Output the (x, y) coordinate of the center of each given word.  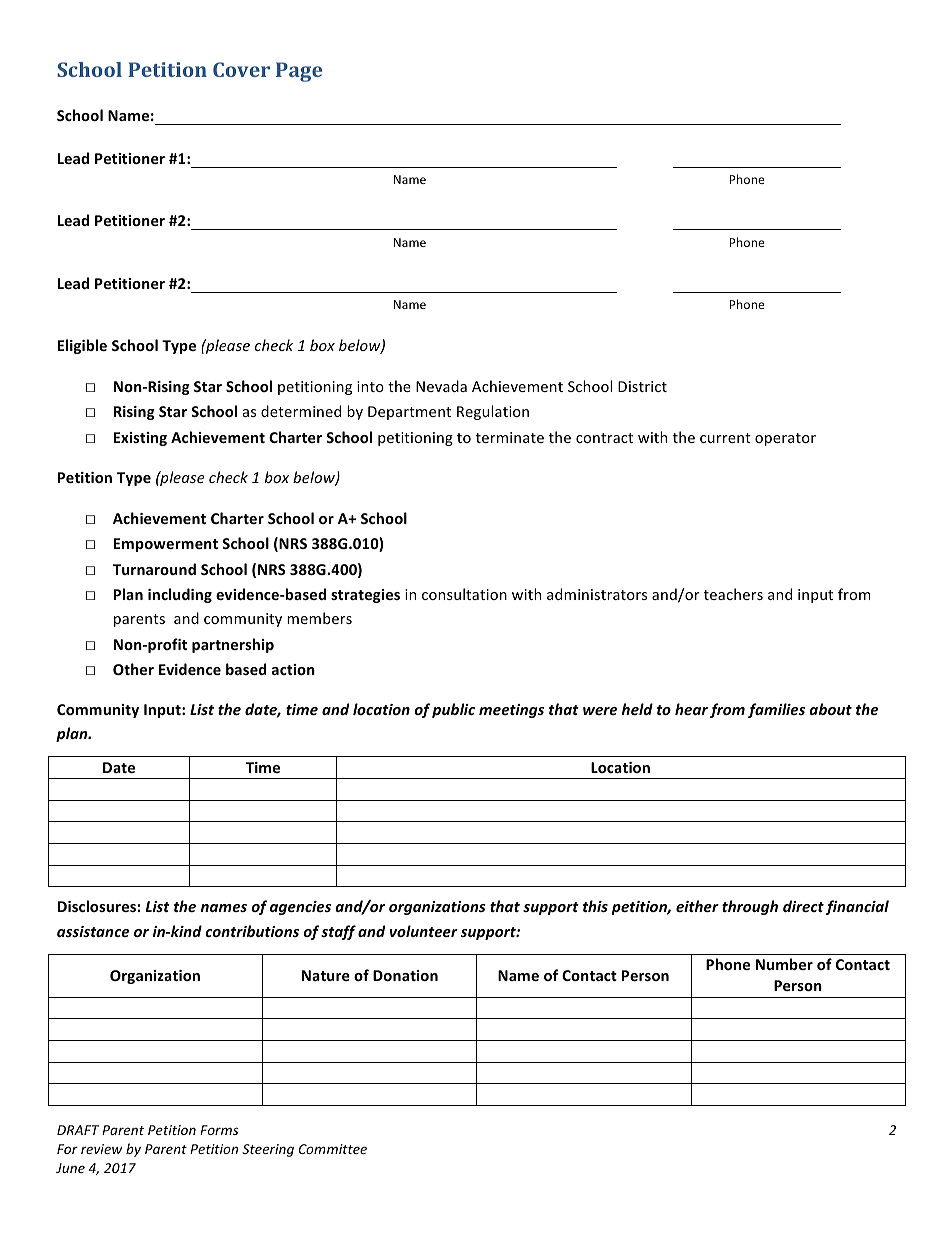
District (642, 386)
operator (785, 439)
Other (133, 669)
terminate (510, 437)
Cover (241, 69)
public (453, 710)
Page (299, 72)
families (776, 710)
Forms (219, 1130)
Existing (140, 439)
